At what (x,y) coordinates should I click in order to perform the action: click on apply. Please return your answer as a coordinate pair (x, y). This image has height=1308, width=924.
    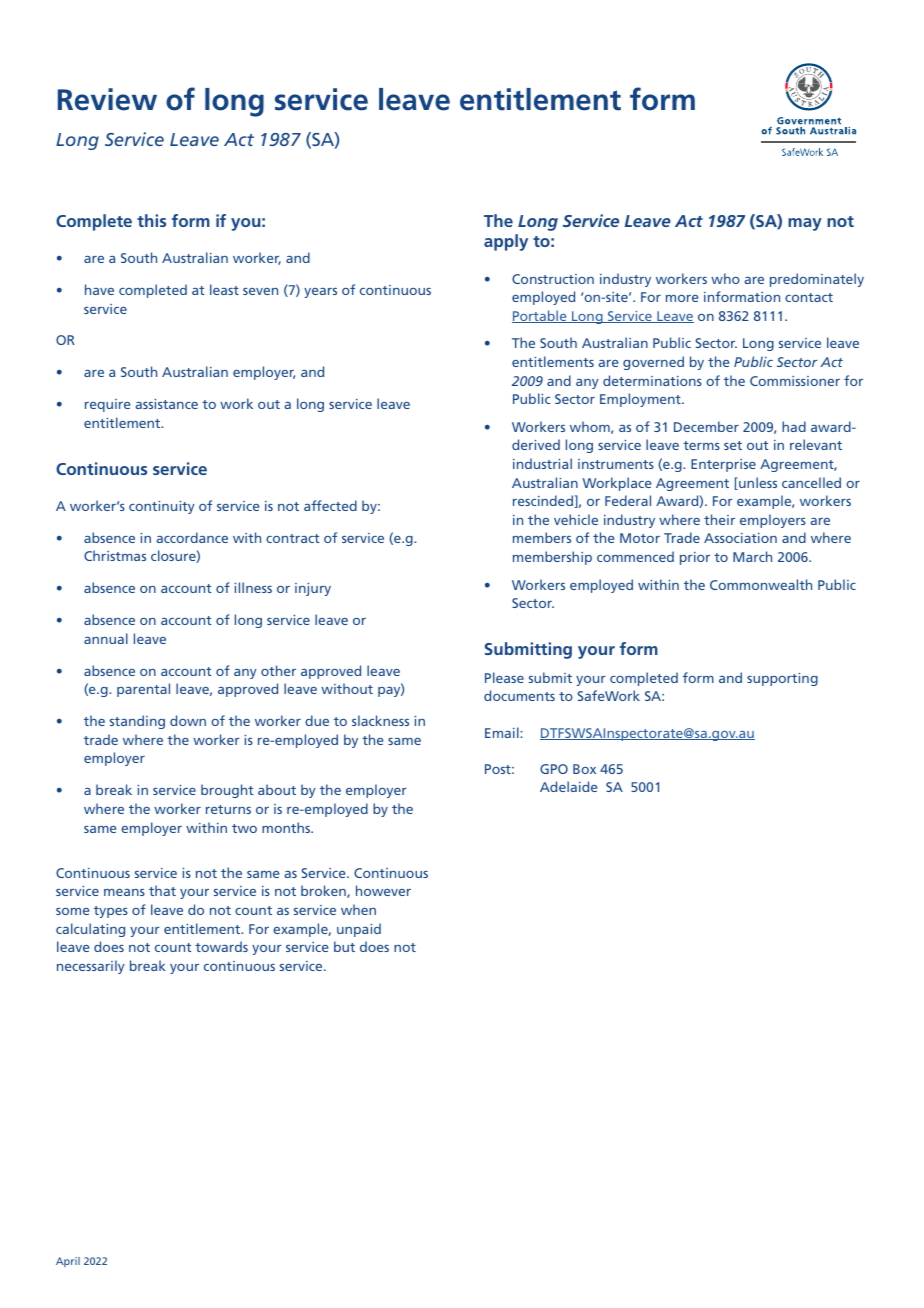
    Looking at the image, I should click on (506, 242).
